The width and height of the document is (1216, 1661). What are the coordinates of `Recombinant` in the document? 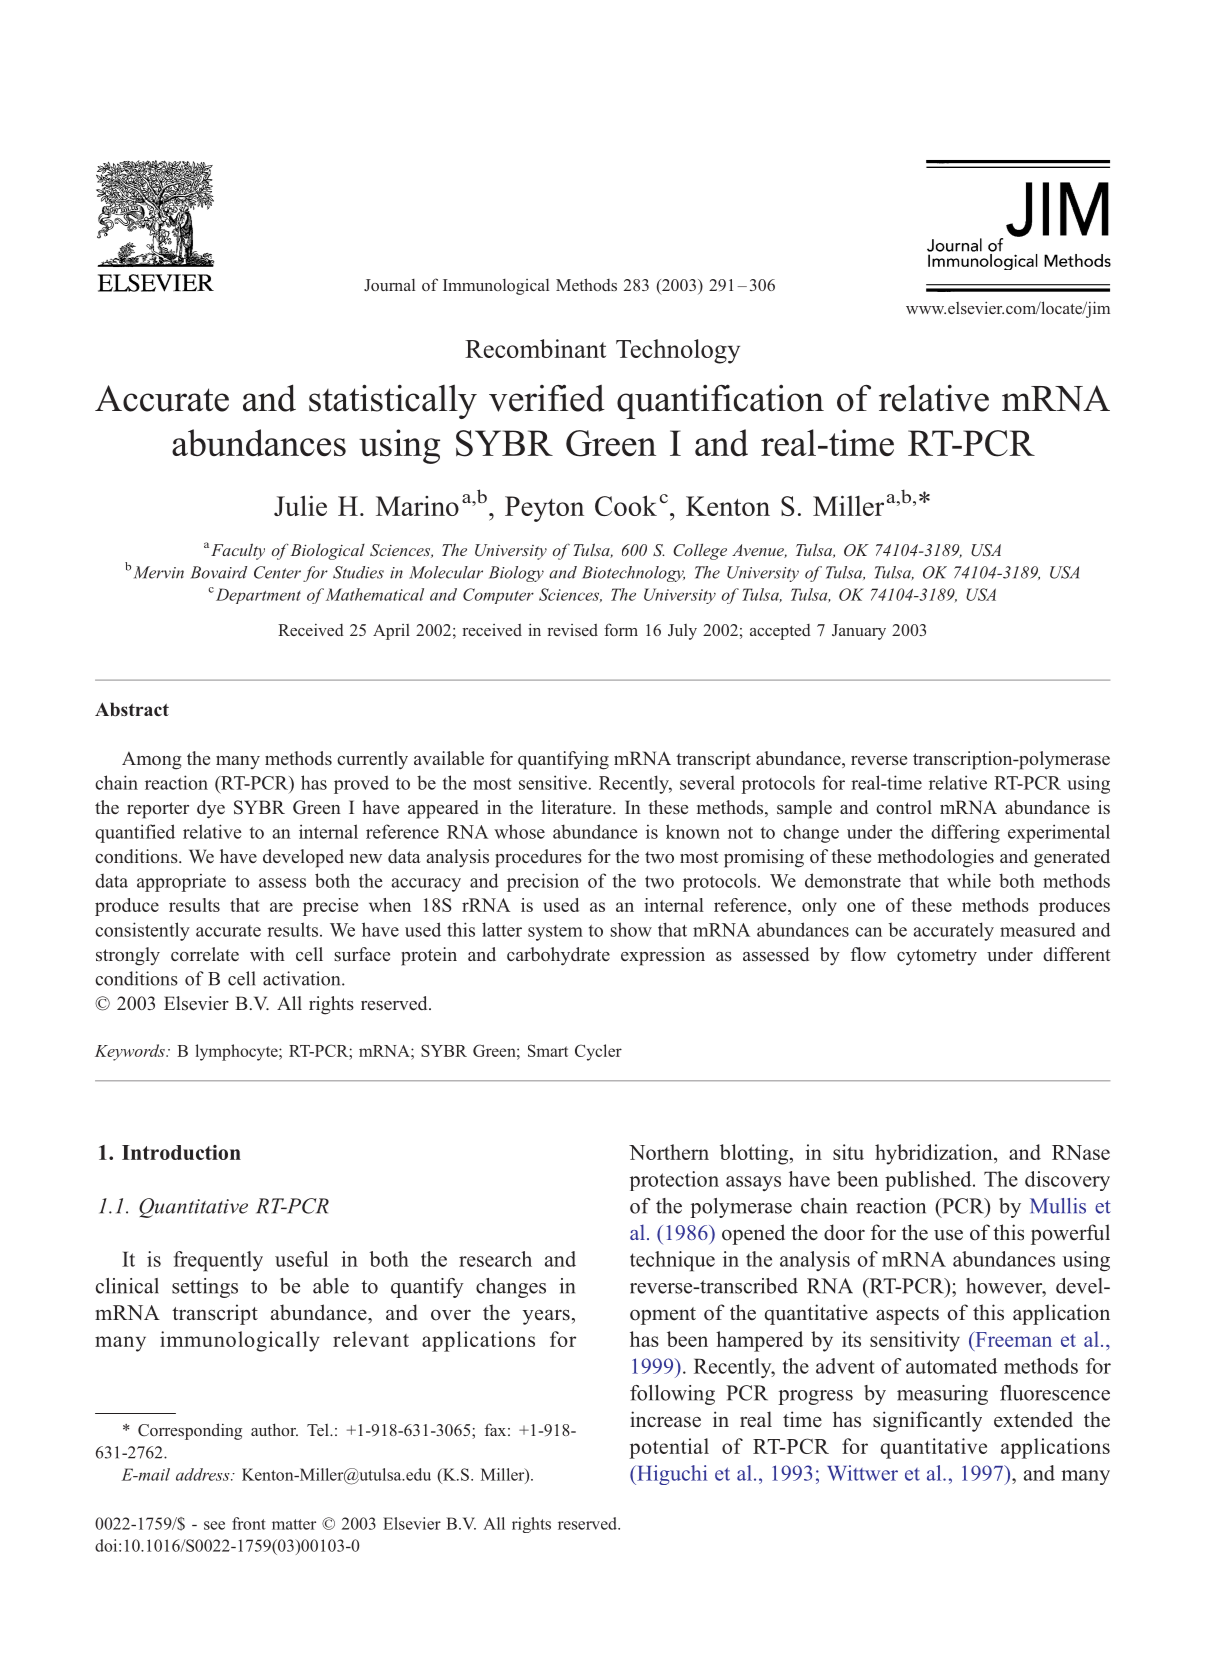 It's located at (535, 348).
